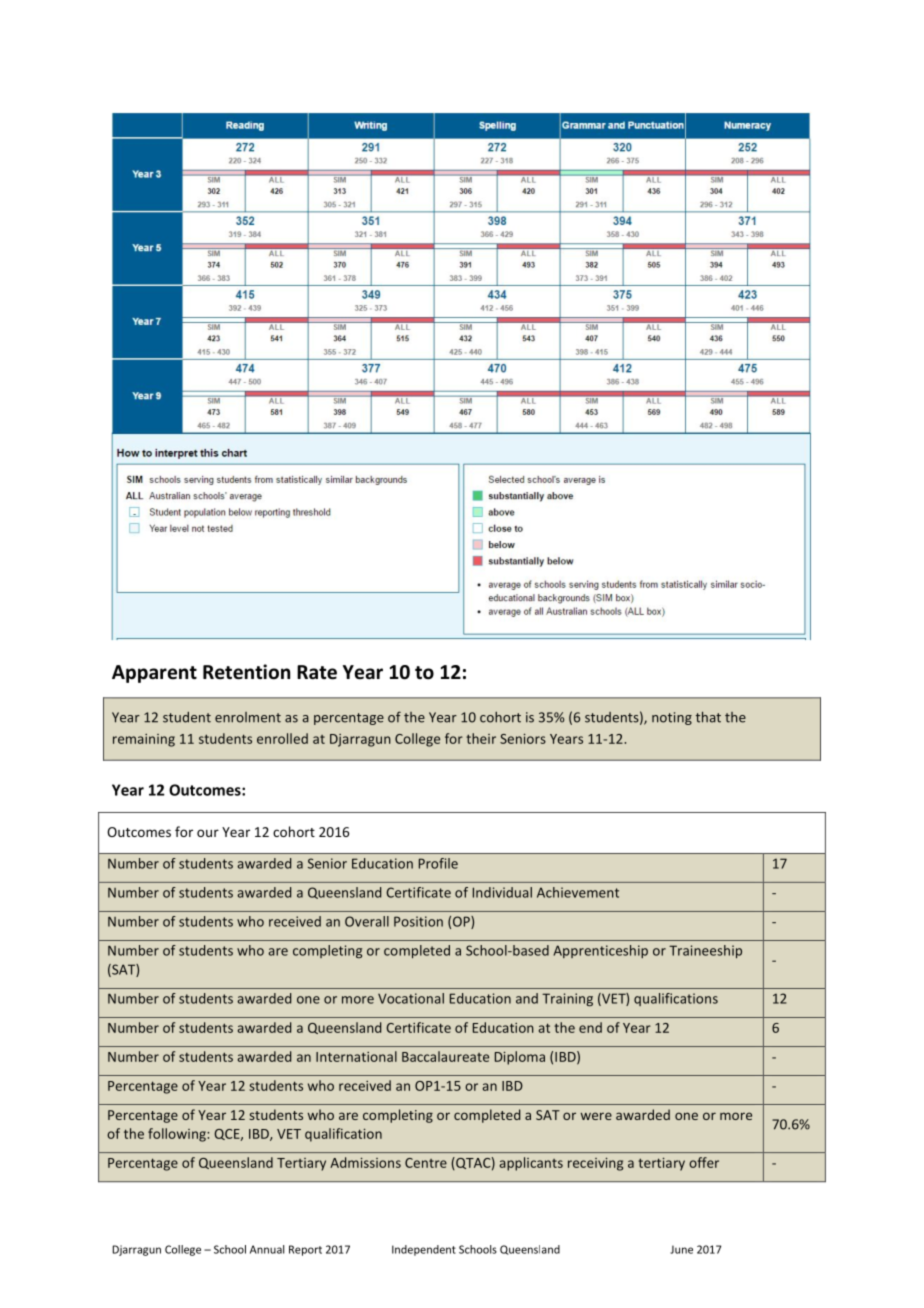  Describe the element at coordinates (481, 738) in the page. I see `their` at that location.
